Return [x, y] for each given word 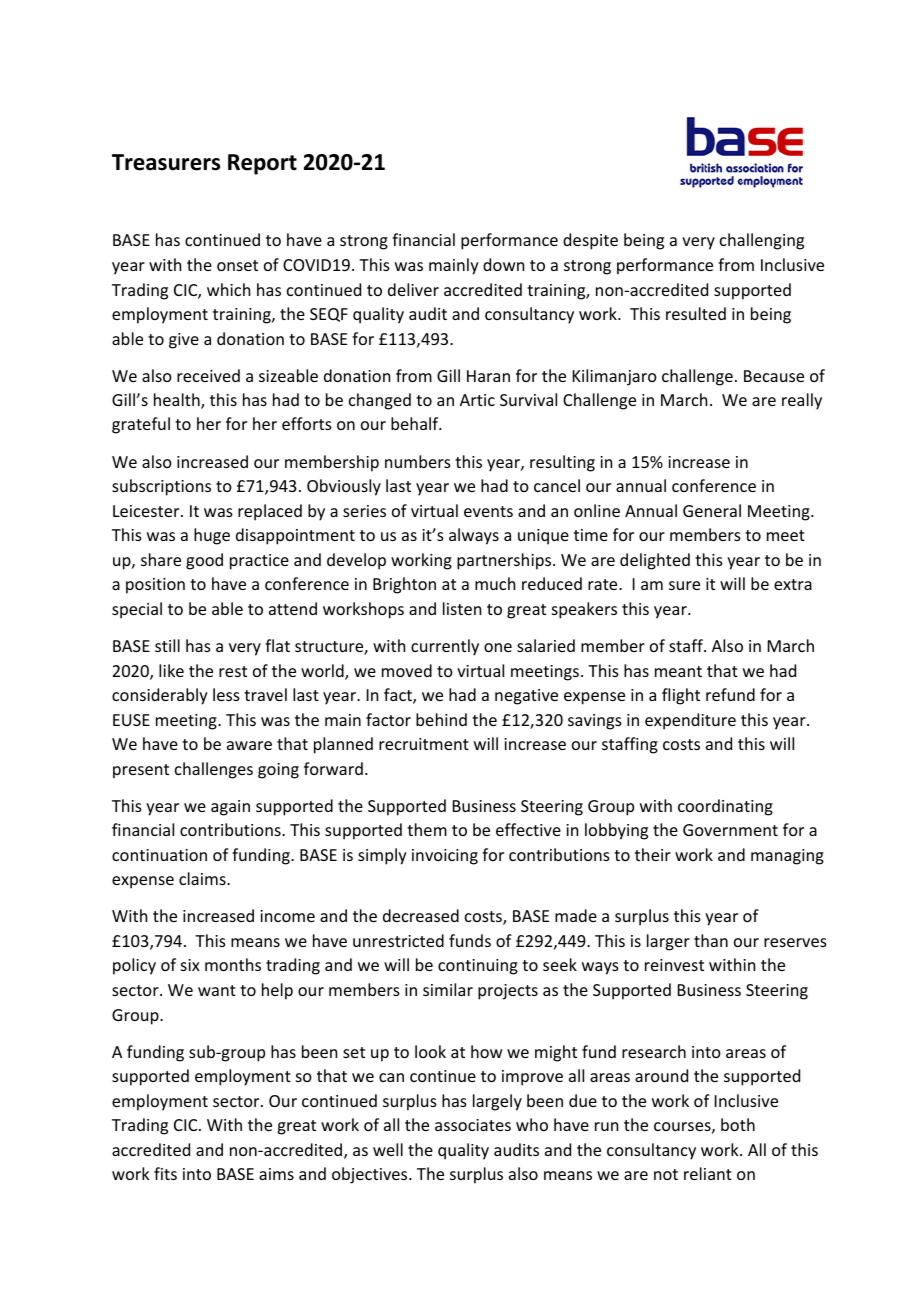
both [738, 1124]
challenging [762, 241]
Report [262, 164]
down [503, 264]
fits [165, 1173]
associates [473, 1125]
